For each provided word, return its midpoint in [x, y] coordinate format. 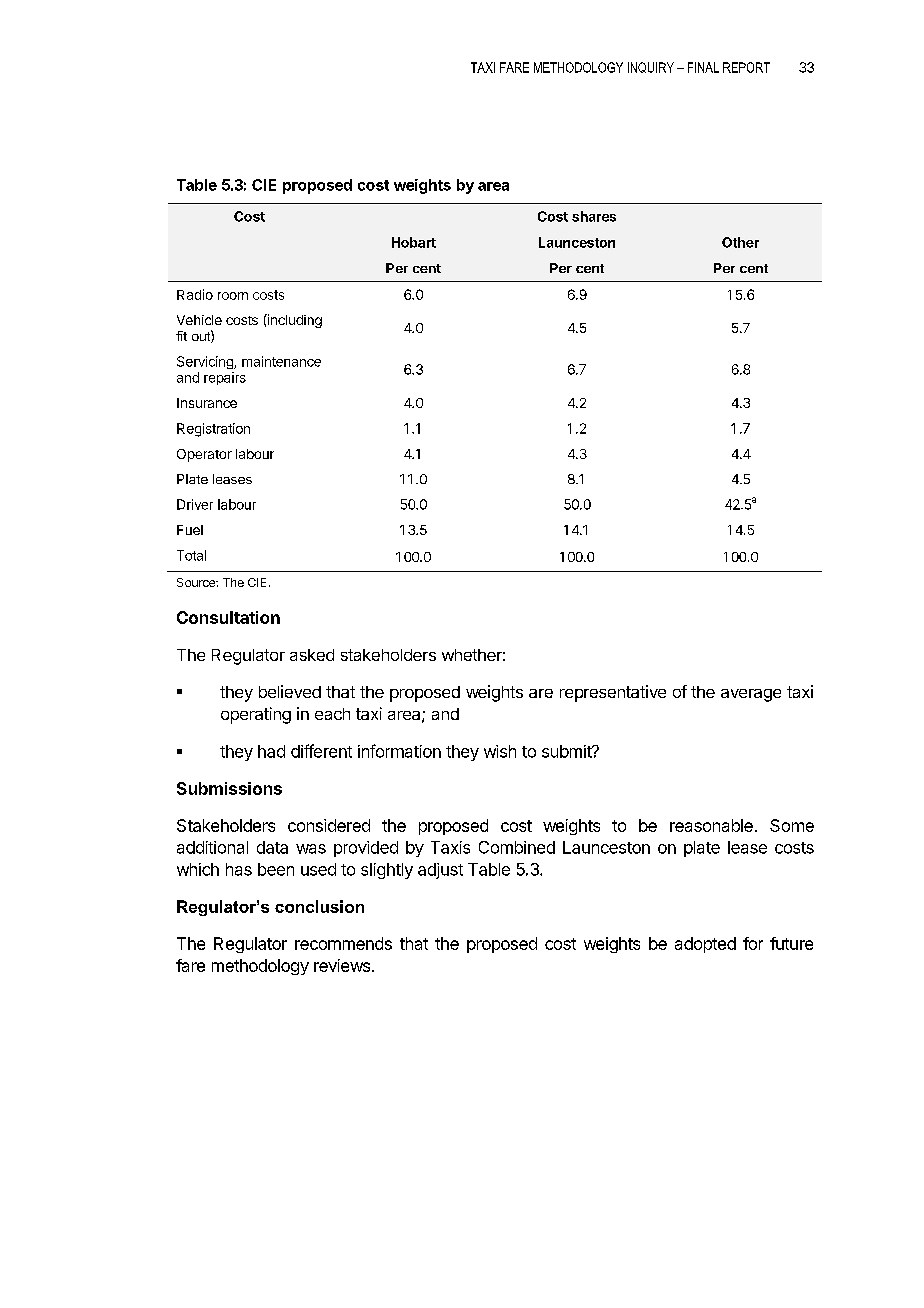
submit [567, 751]
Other [740, 242]
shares [594, 216]
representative [613, 693]
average [751, 695]
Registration [213, 430]
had [271, 751]
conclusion [319, 906]
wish [500, 751]
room [233, 296]
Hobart [414, 242]
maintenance [281, 361]
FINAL [703, 67]
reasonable [711, 825]
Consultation [228, 617]
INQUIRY [651, 67]
